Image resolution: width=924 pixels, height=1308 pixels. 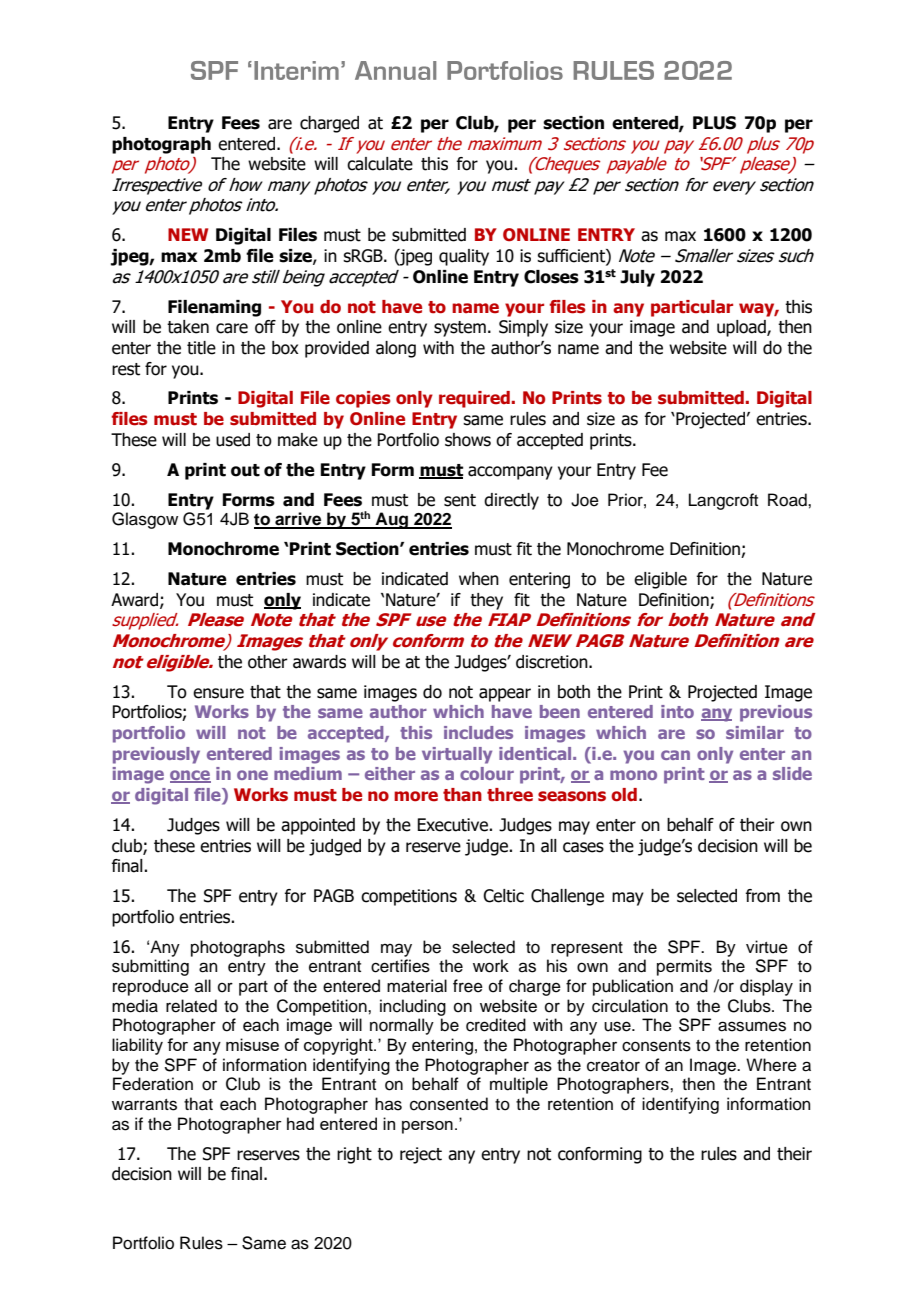 I want to click on appear, so click(x=505, y=695).
